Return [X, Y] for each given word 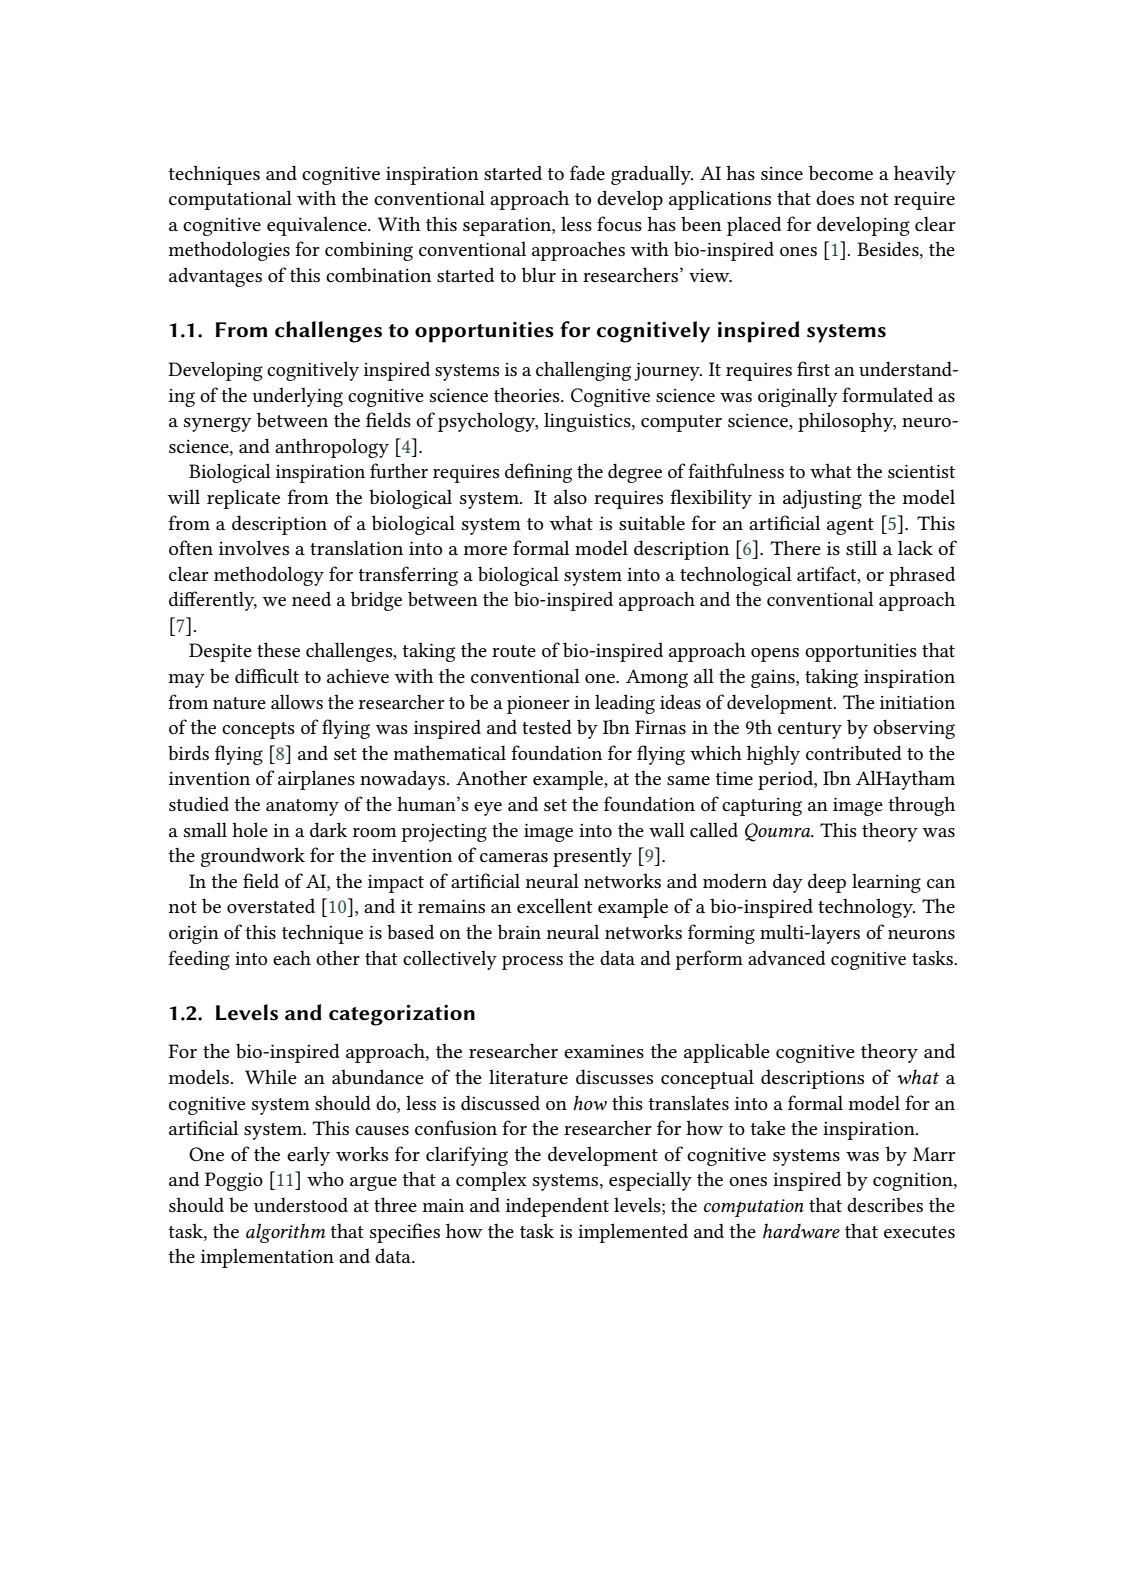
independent [557, 1207]
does [835, 198]
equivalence [318, 226]
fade [587, 172]
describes [885, 1205]
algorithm [285, 1233]
